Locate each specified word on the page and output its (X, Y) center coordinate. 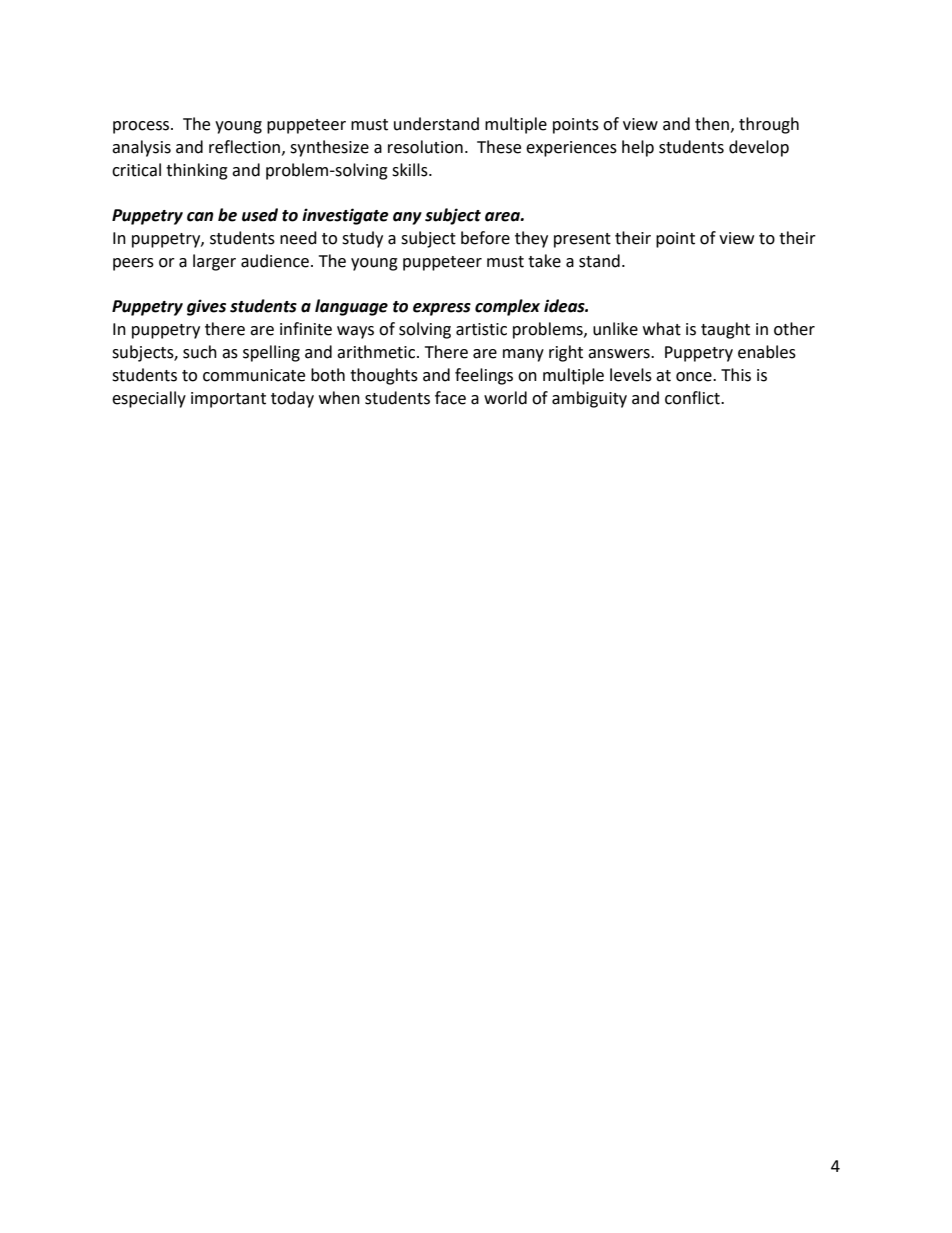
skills (411, 170)
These (499, 147)
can (200, 217)
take (544, 261)
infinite (306, 329)
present (582, 240)
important (228, 400)
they (531, 239)
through (769, 125)
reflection (246, 147)
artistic (481, 329)
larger (214, 262)
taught (725, 330)
